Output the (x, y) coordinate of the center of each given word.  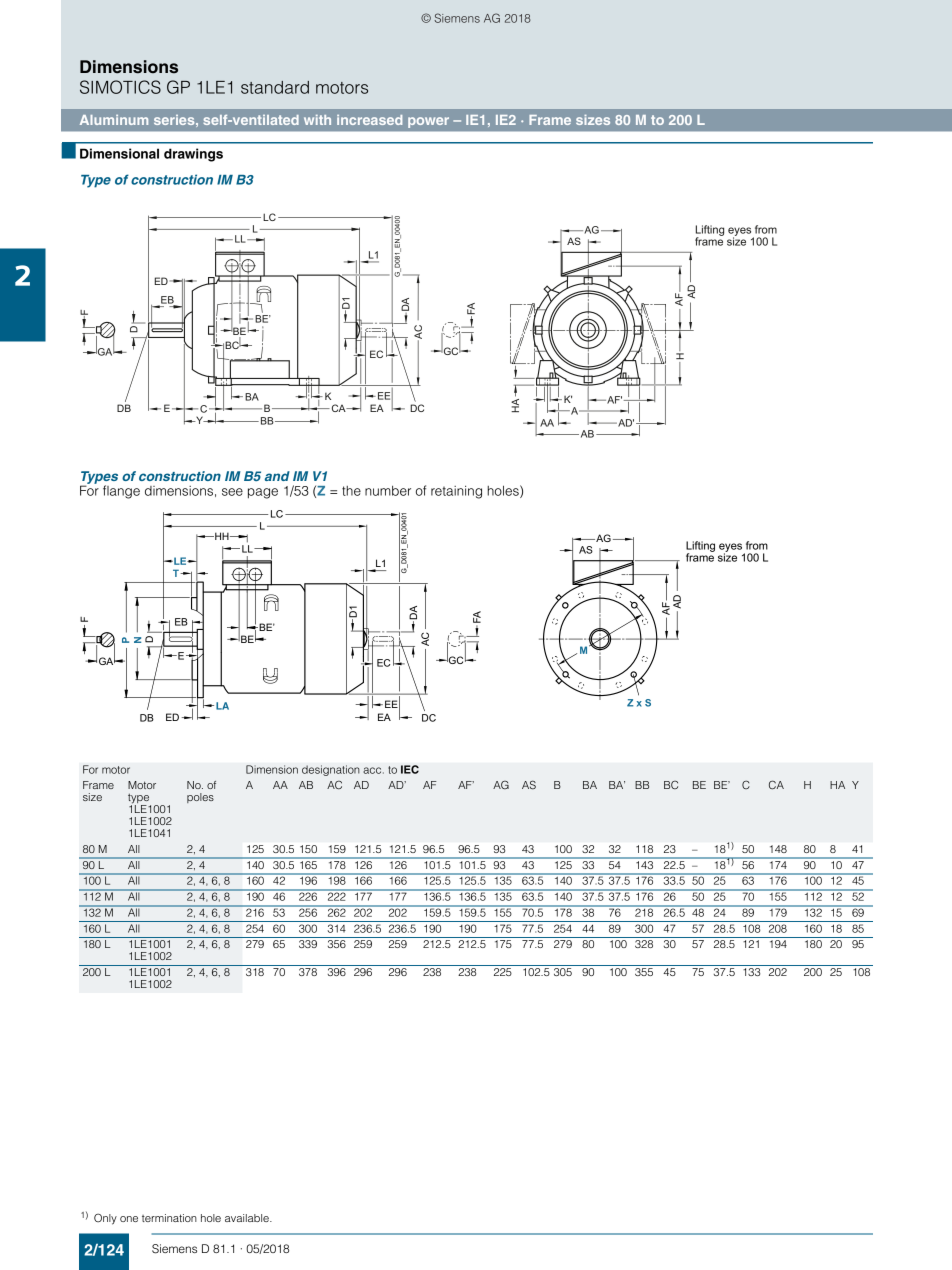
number (388, 491)
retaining (456, 492)
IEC (410, 769)
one (129, 1219)
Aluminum (114, 120)
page (263, 493)
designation (331, 770)
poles (200, 798)
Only (105, 1219)
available (248, 1218)
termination (169, 1218)
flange (121, 492)
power (428, 122)
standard (275, 87)
